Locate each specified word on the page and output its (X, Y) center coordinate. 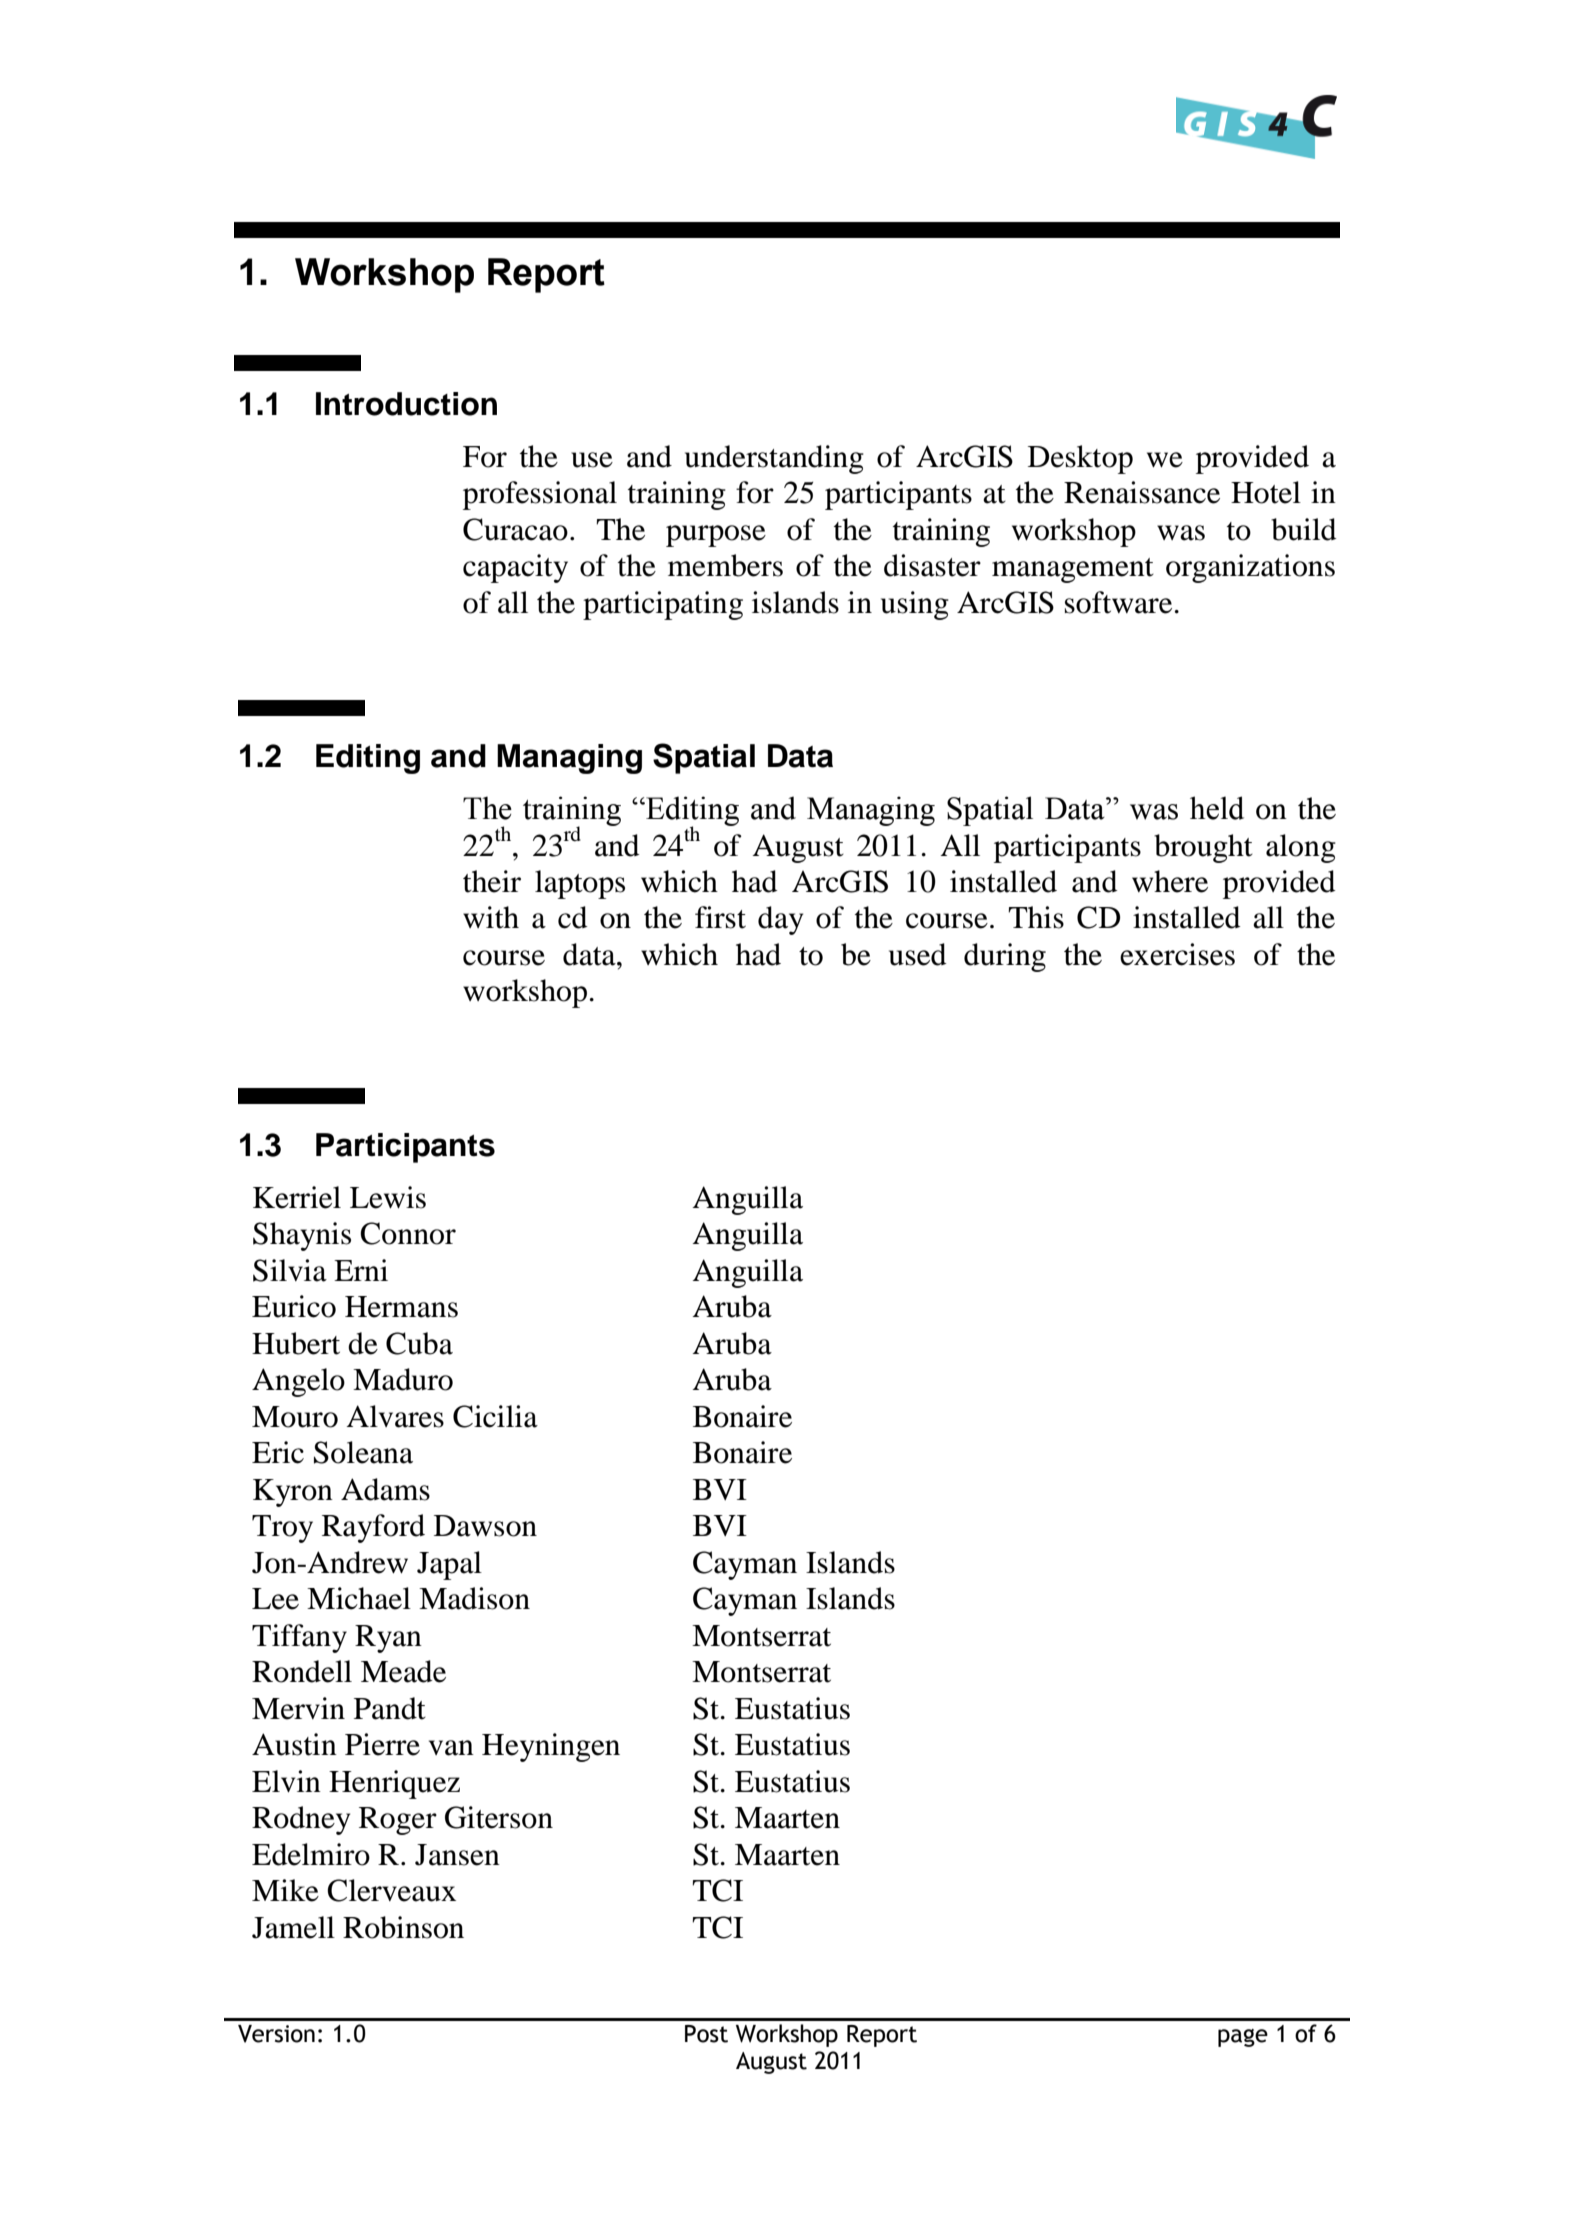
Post (706, 2034)
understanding (774, 459)
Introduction (406, 404)
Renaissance (1142, 492)
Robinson (403, 1927)
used (918, 954)
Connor (408, 1233)
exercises (1177, 954)
